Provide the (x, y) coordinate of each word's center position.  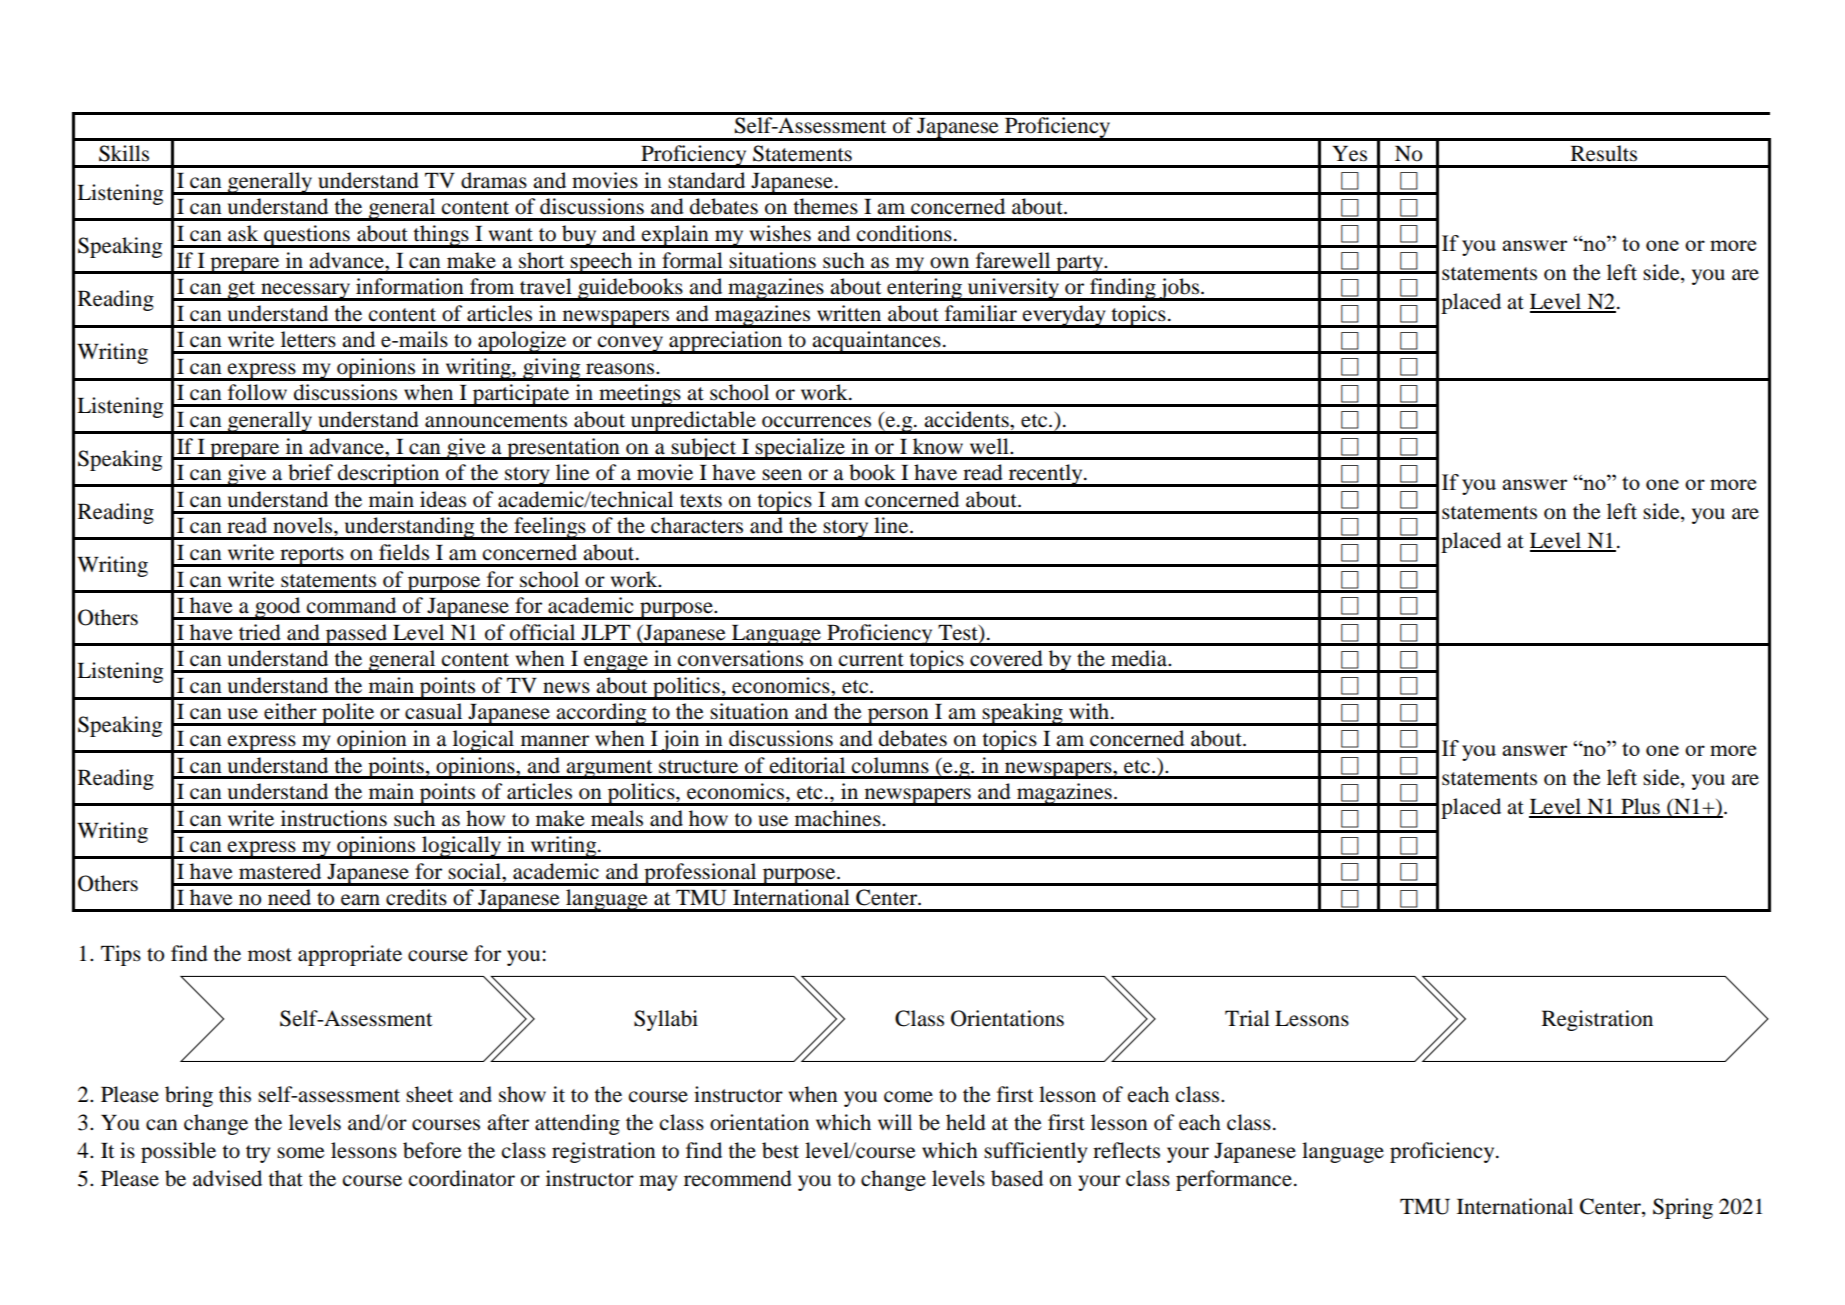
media (1140, 658)
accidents (967, 419)
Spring (1683, 1208)
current (871, 660)
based (1017, 1178)
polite (348, 714)
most (270, 955)
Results (1604, 153)
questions (307, 236)
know (938, 446)
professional (700, 874)
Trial (1247, 1018)
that (285, 1178)
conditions (904, 233)
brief (310, 472)
